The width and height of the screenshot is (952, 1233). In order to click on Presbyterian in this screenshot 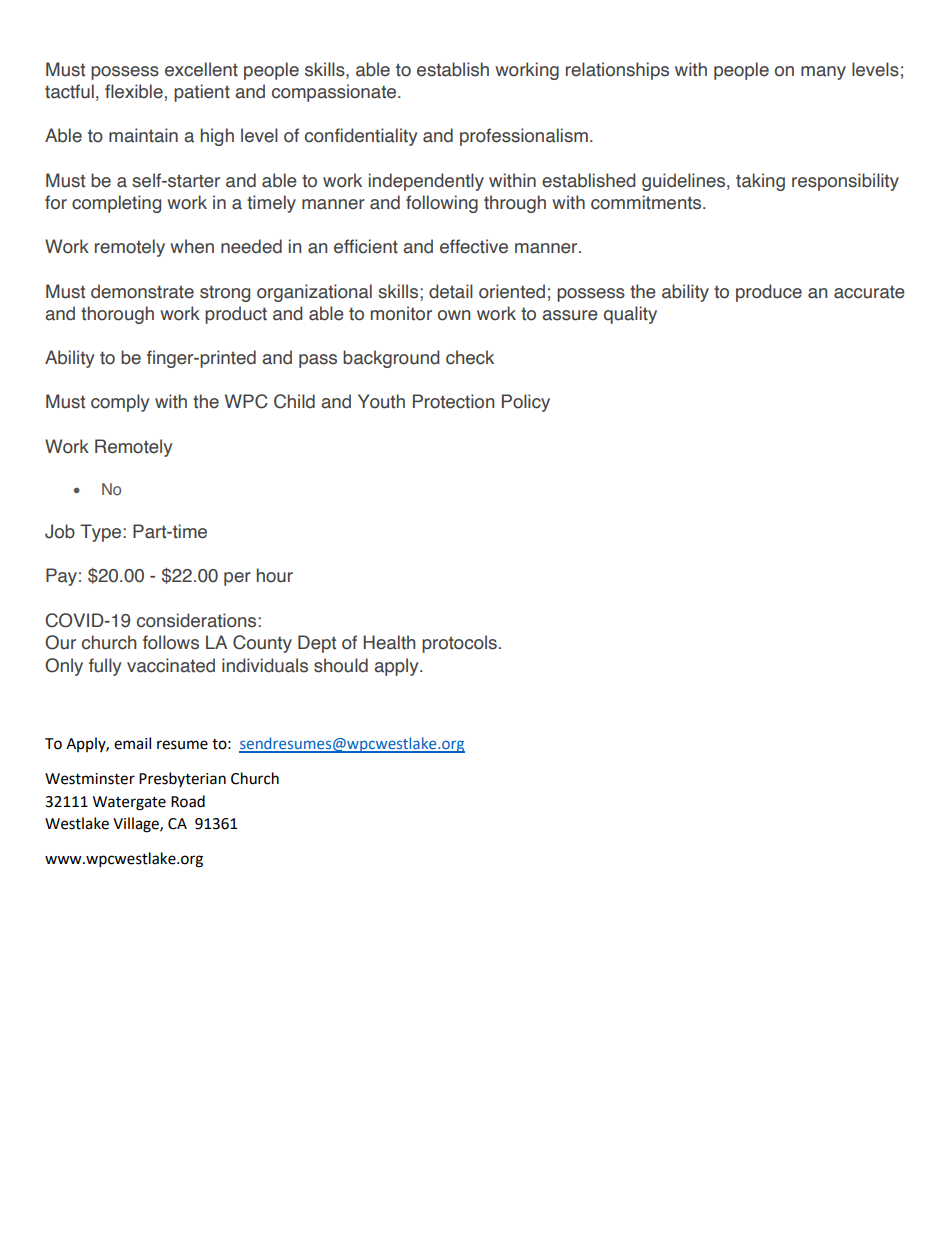, I will do `click(182, 779)`.
